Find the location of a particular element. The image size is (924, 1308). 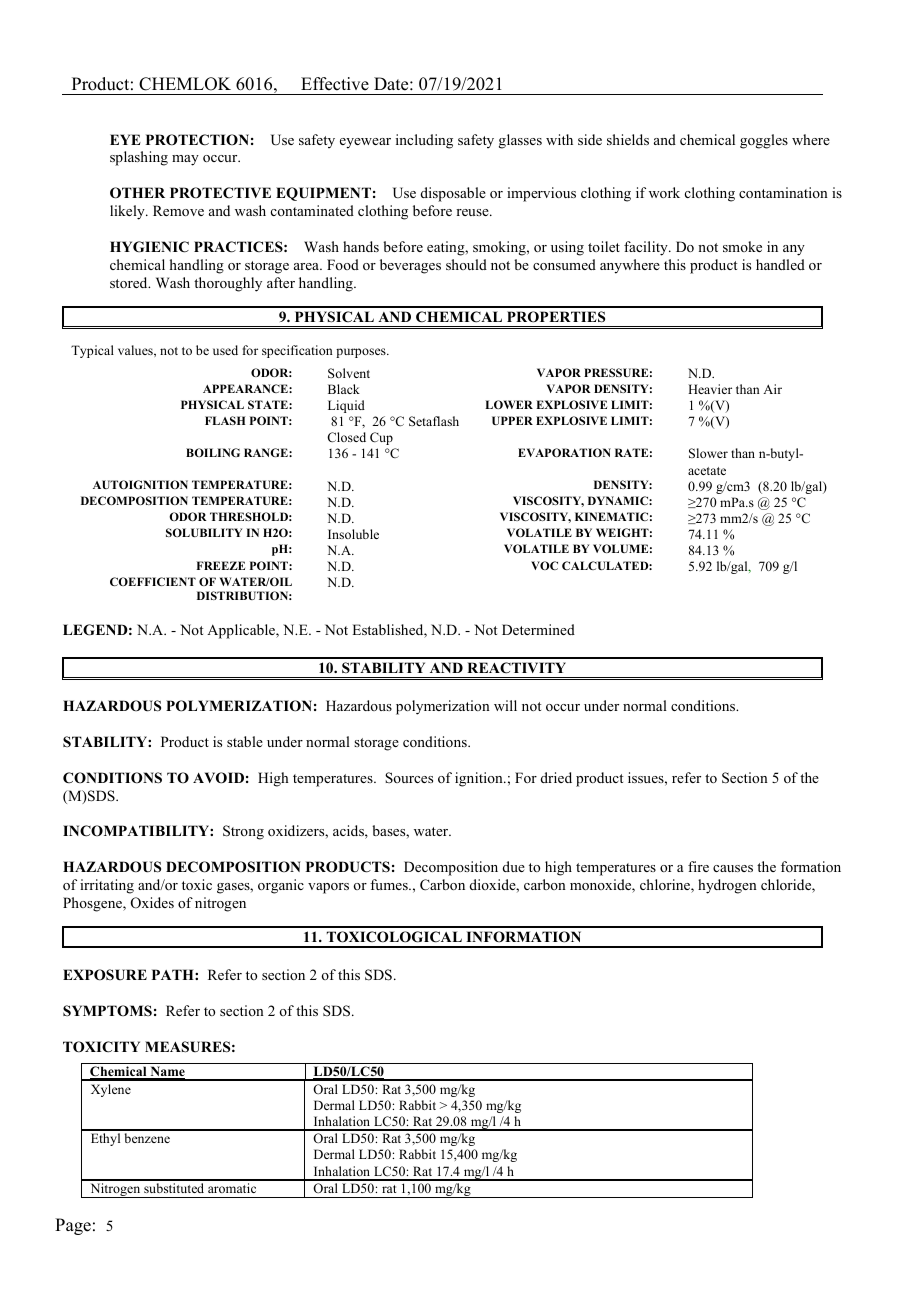

splashing is located at coordinates (139, 158).
